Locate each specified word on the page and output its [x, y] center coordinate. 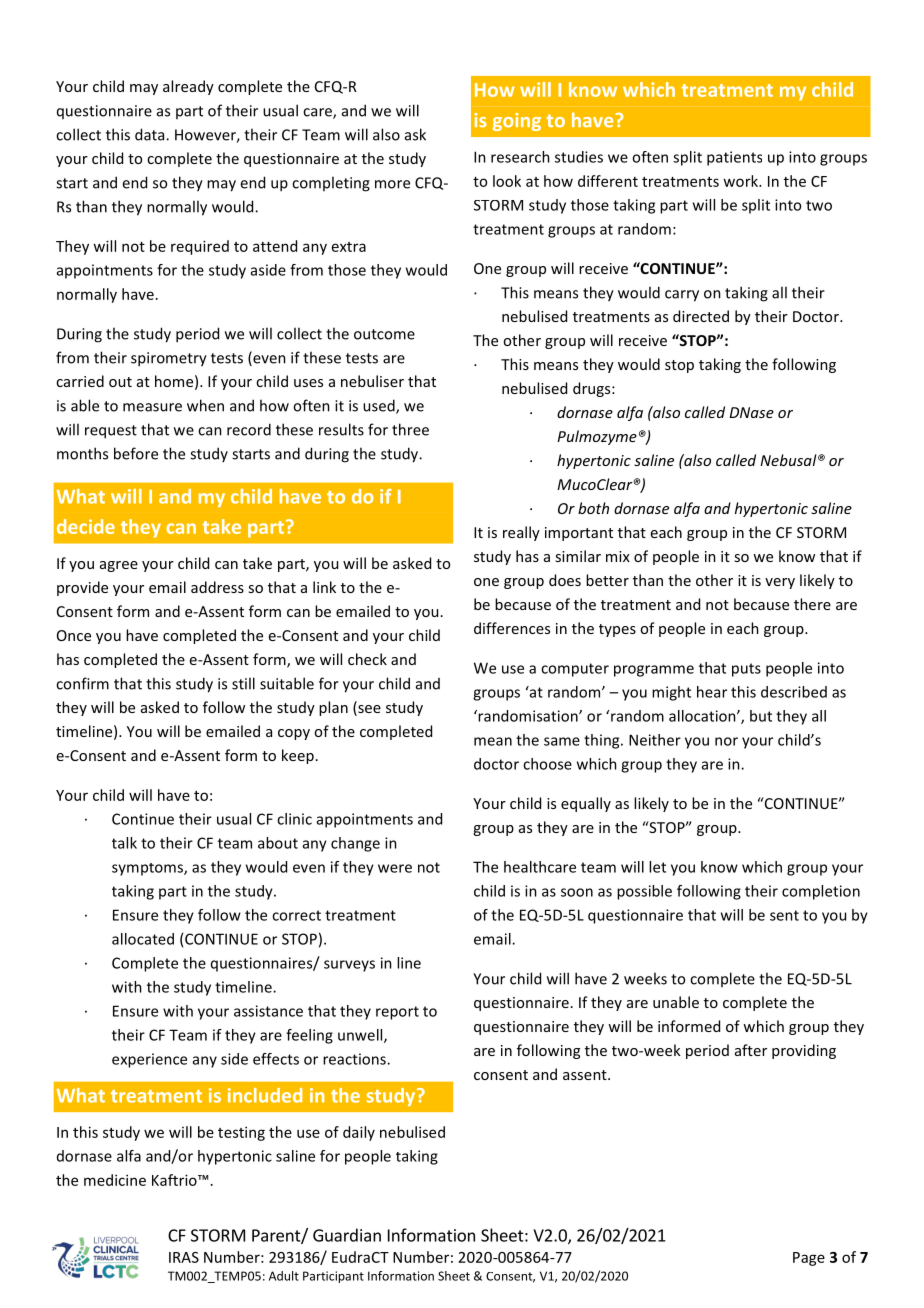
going [517, 122]
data [151, 134]
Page [809, 1259]
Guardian [347, 1235]
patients [734, 158]
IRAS [184, 1257]
